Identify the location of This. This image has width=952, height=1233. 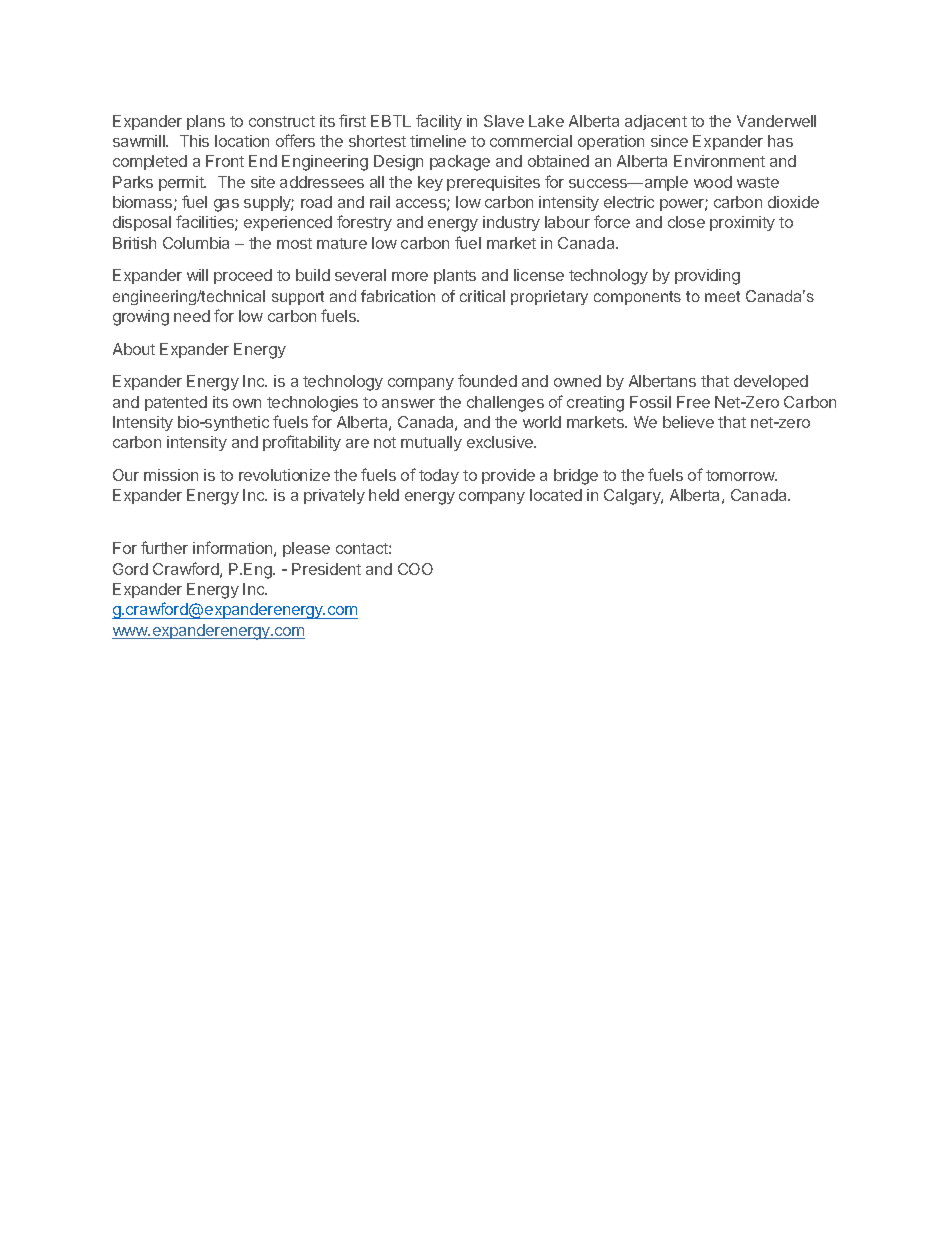
(194, 141).
